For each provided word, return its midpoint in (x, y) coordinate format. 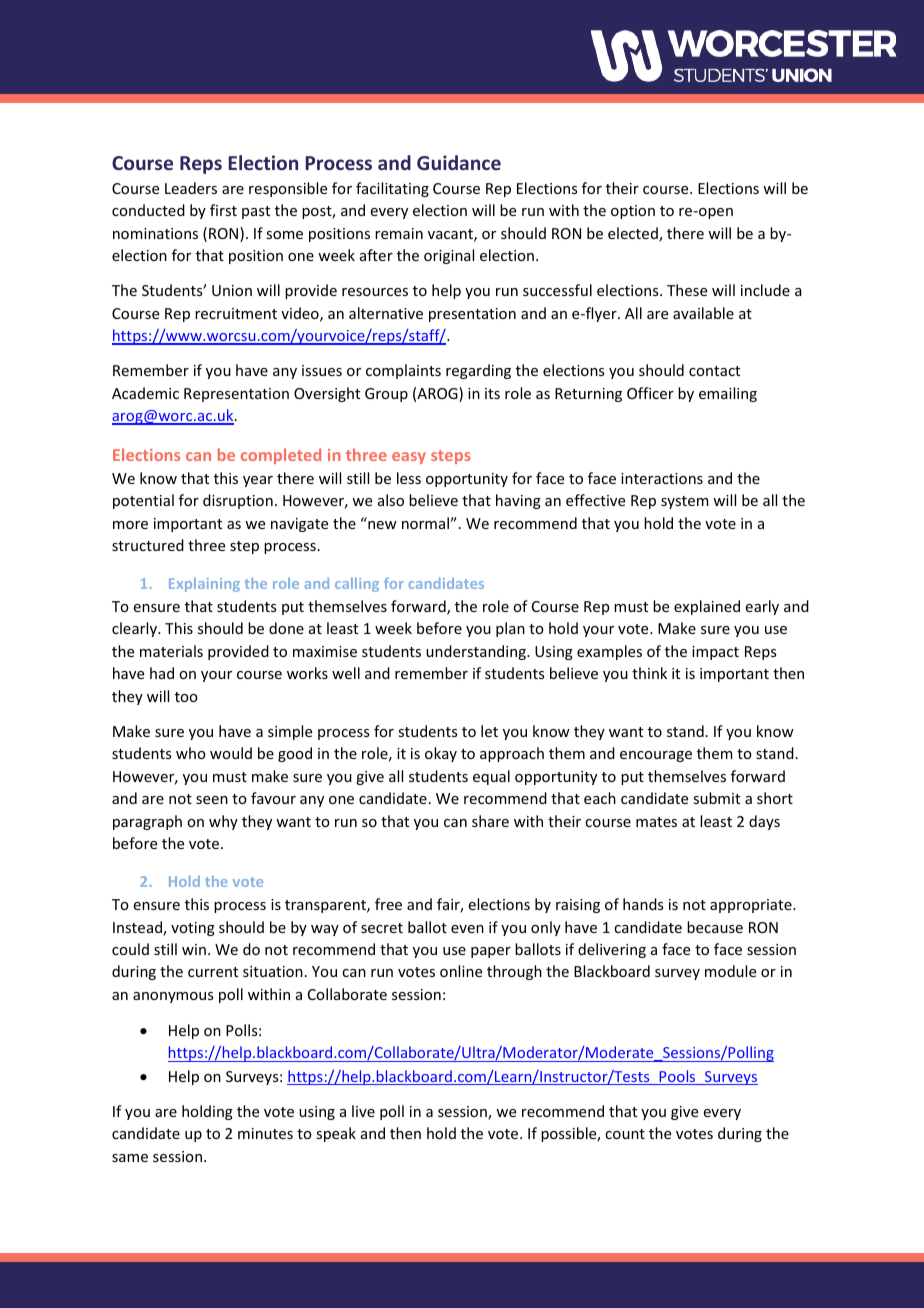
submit (716, 798)
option (633, 212)
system (685, 502)
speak (336, 1134)
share (490, 821)
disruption (238, 501)
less (409, 478)
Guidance (459, 162)
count (625, 1134)
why (223, 822)
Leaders (191, 188)
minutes (265, 1133)
